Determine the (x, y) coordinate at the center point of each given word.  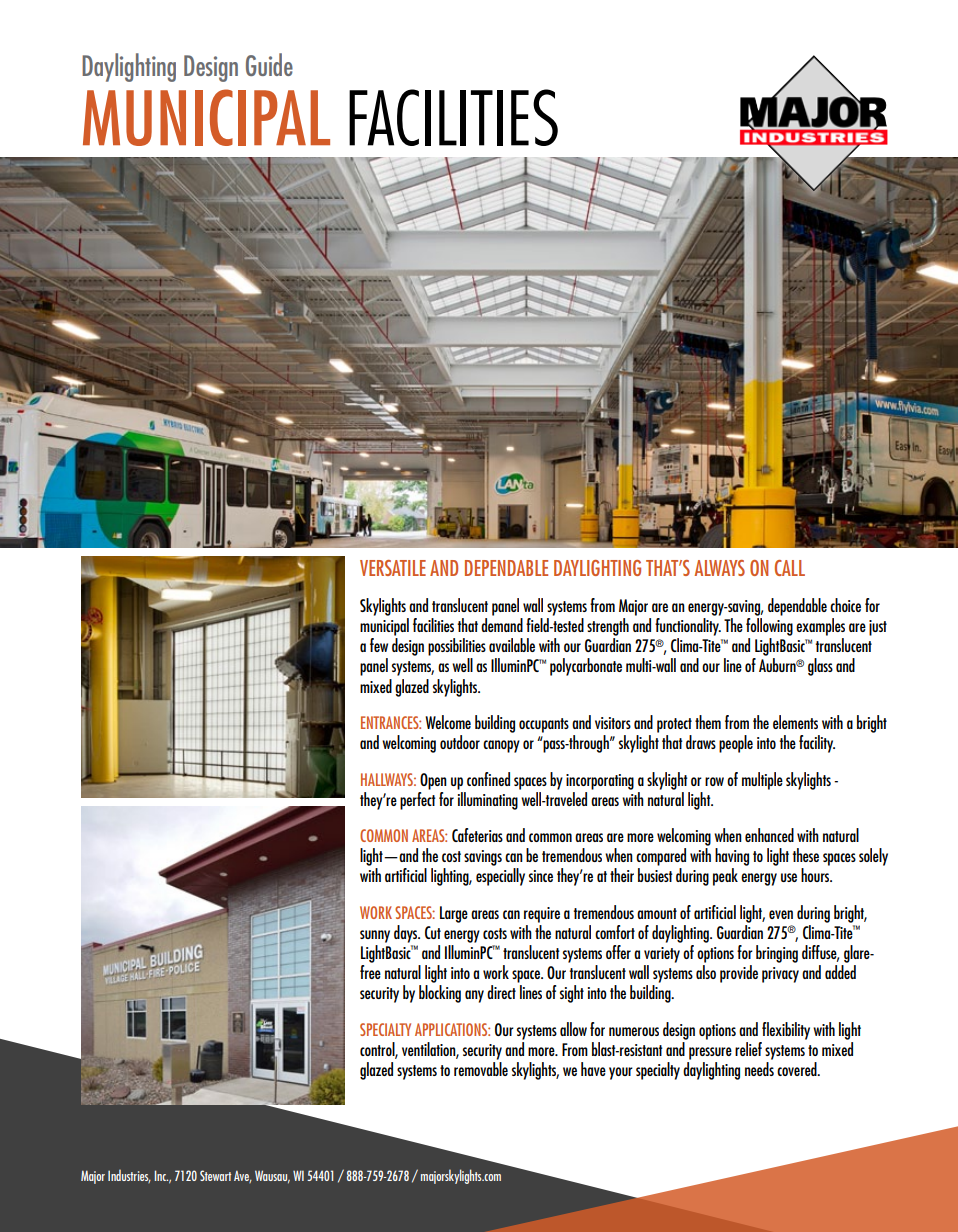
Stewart (215, 1175)
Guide (269, 64)
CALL (790, 568)
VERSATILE (393, 568)
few (379, 645)
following (769, 627)
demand (502, 625)
